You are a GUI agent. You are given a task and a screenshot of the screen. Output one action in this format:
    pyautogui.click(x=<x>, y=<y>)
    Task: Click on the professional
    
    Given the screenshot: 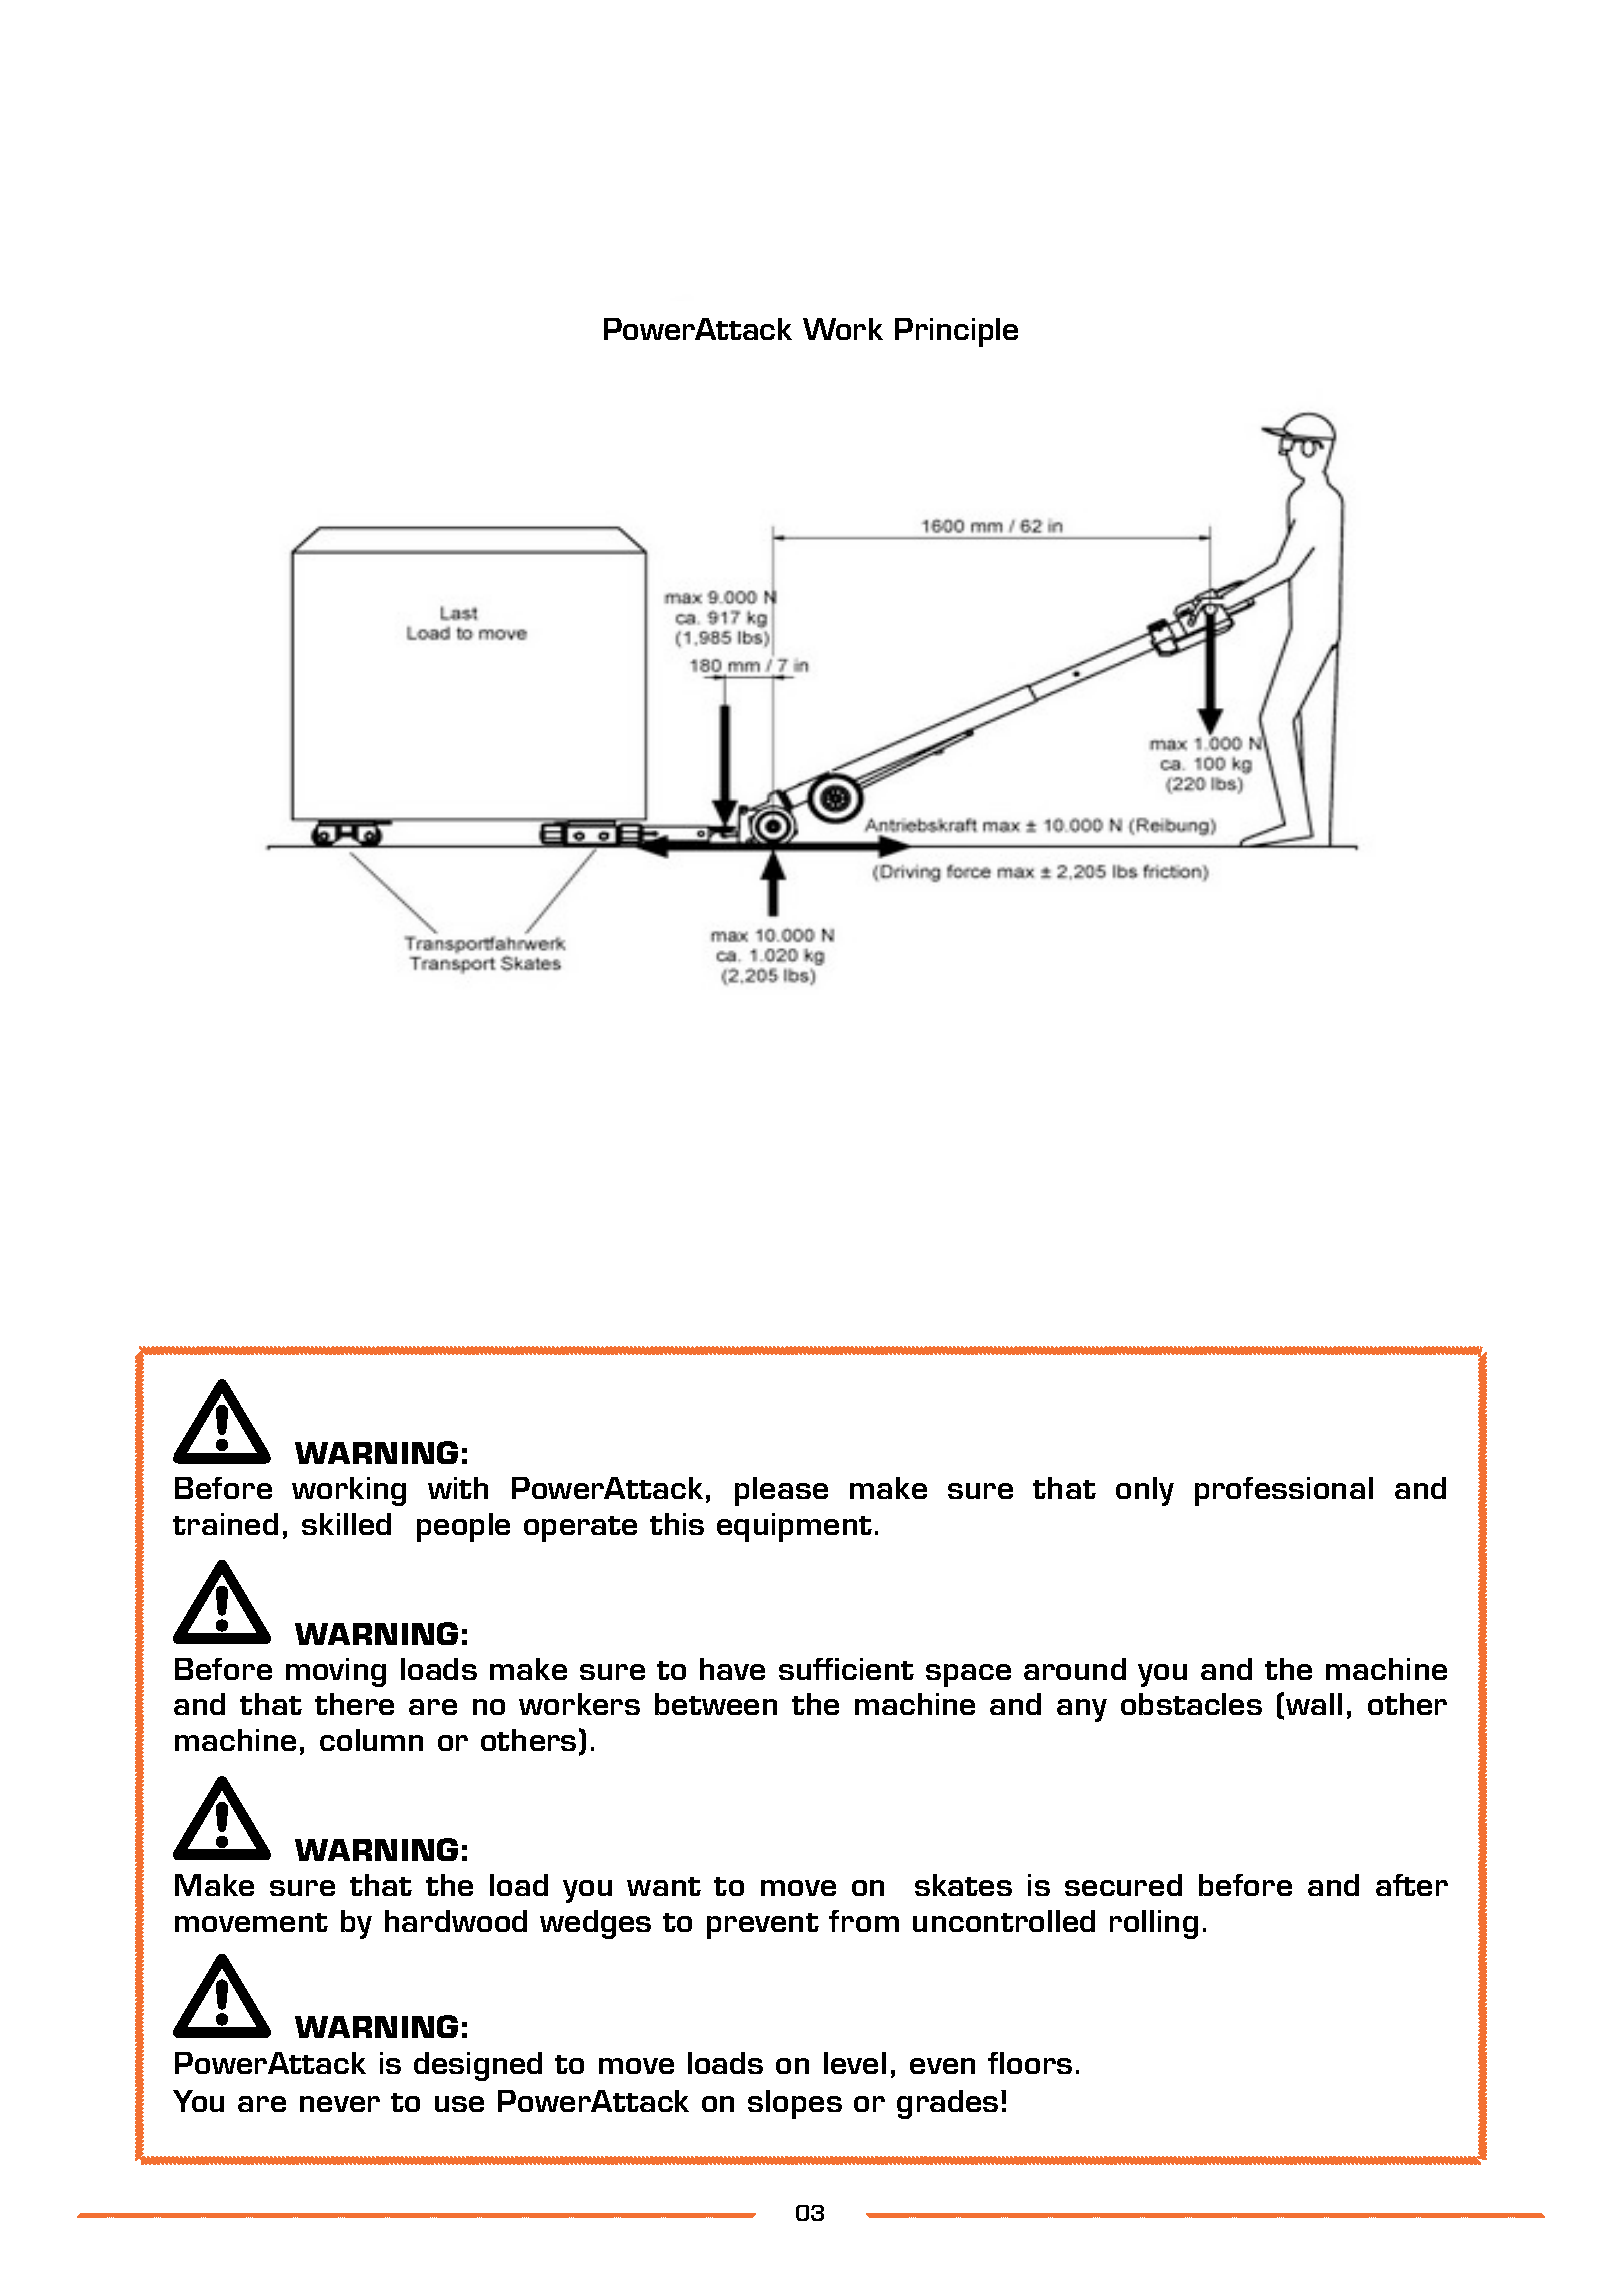 What is the action you would take?
    pyautogui.click(x=1284, y=1491)
